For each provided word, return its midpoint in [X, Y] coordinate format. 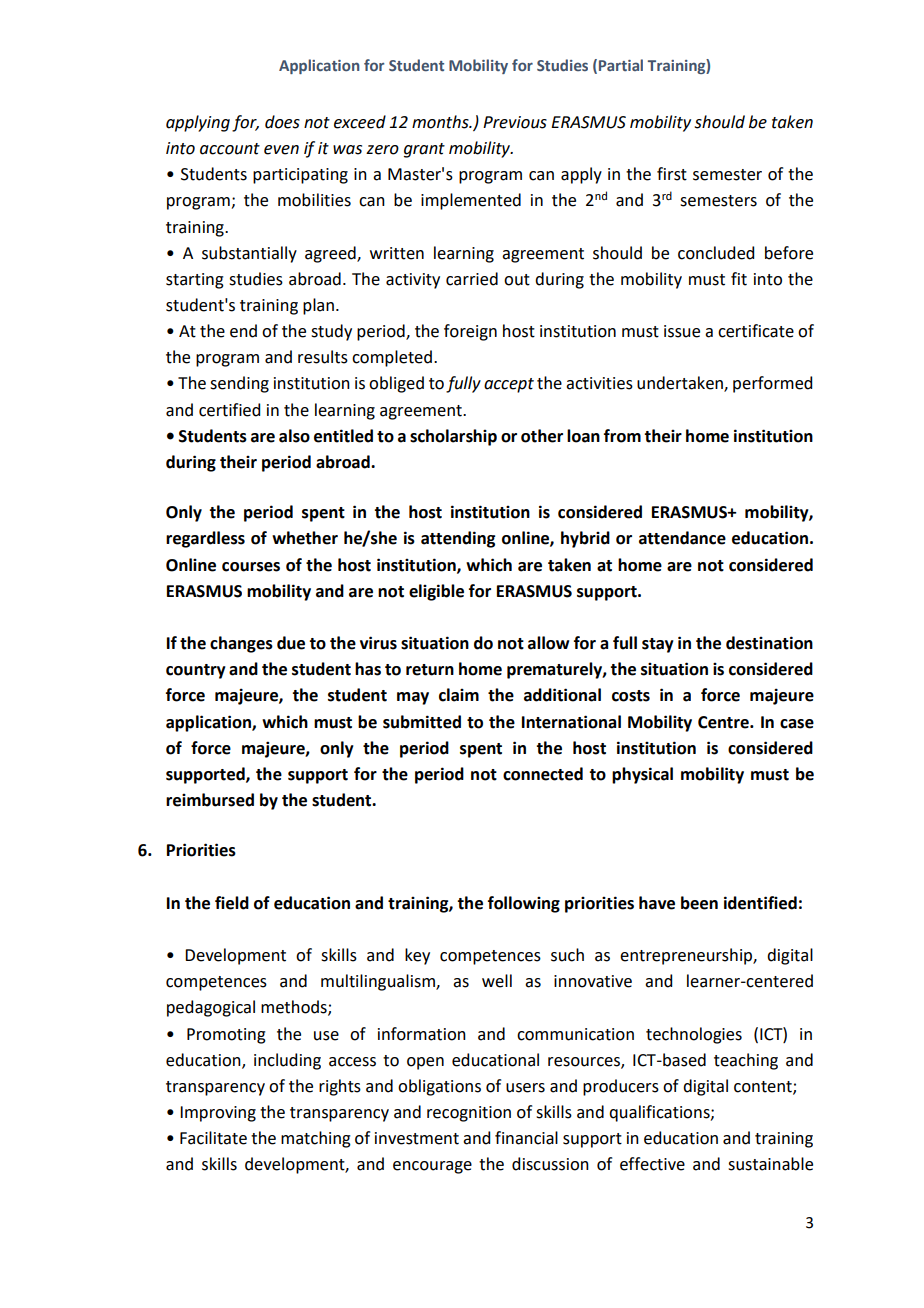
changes [241, 644]
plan [318, 306]
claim [459, 695]
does [282, 122]
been [699, 903]
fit [739, 279]
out [517, 280]
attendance [682, 538]
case [797, 724]
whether [305, 538]
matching [316, 1139]
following [524, 904]
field [232, 903]
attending [458, 539]
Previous [515, 122]
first [672, 174]
